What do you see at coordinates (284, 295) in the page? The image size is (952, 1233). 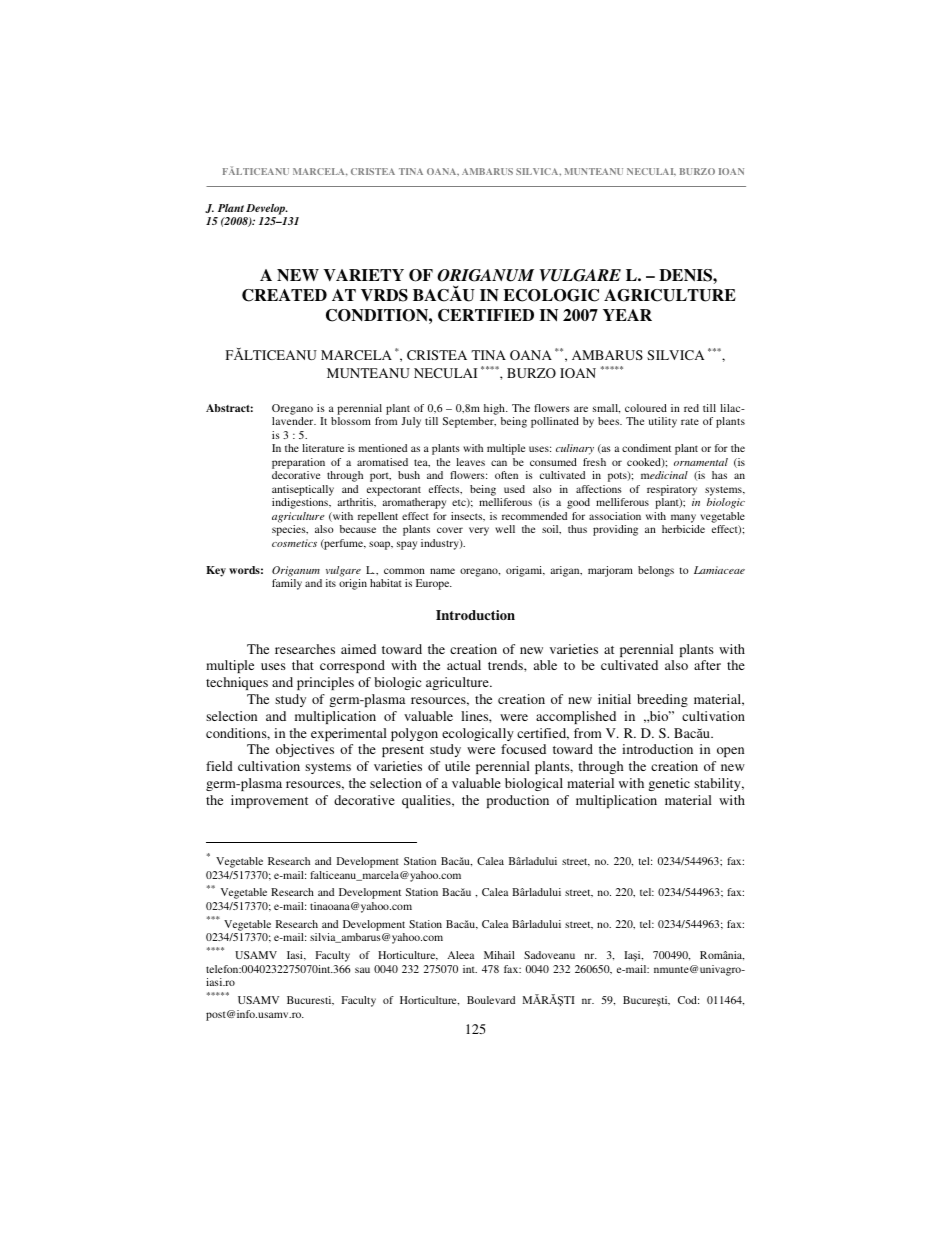 I see `CREATED` at bounding box center [284, 295].
